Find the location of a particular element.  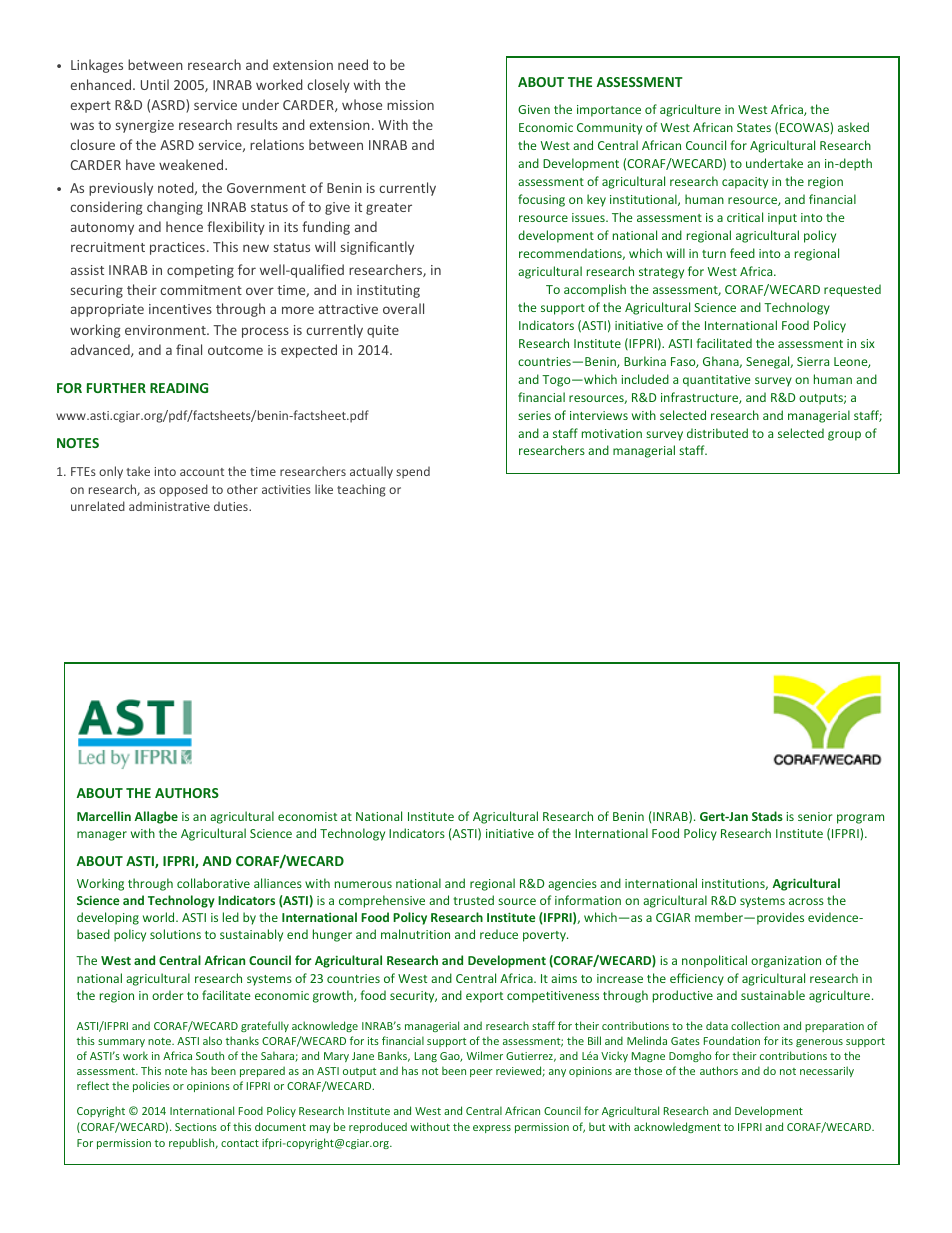

express is located at coordinates (492, 1129).
